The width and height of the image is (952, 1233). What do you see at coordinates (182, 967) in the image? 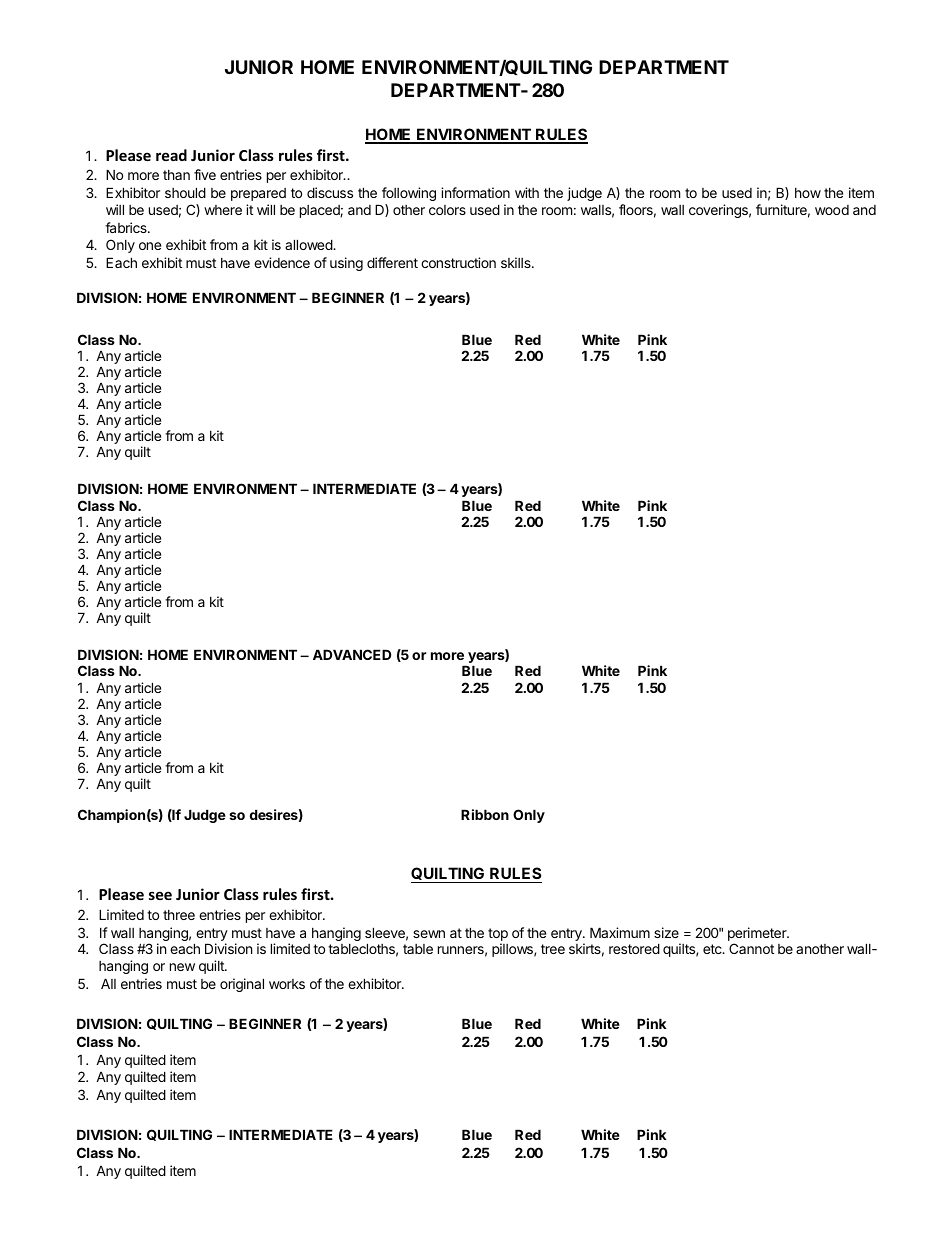
I see `new` at bounding box center [182, 967].
